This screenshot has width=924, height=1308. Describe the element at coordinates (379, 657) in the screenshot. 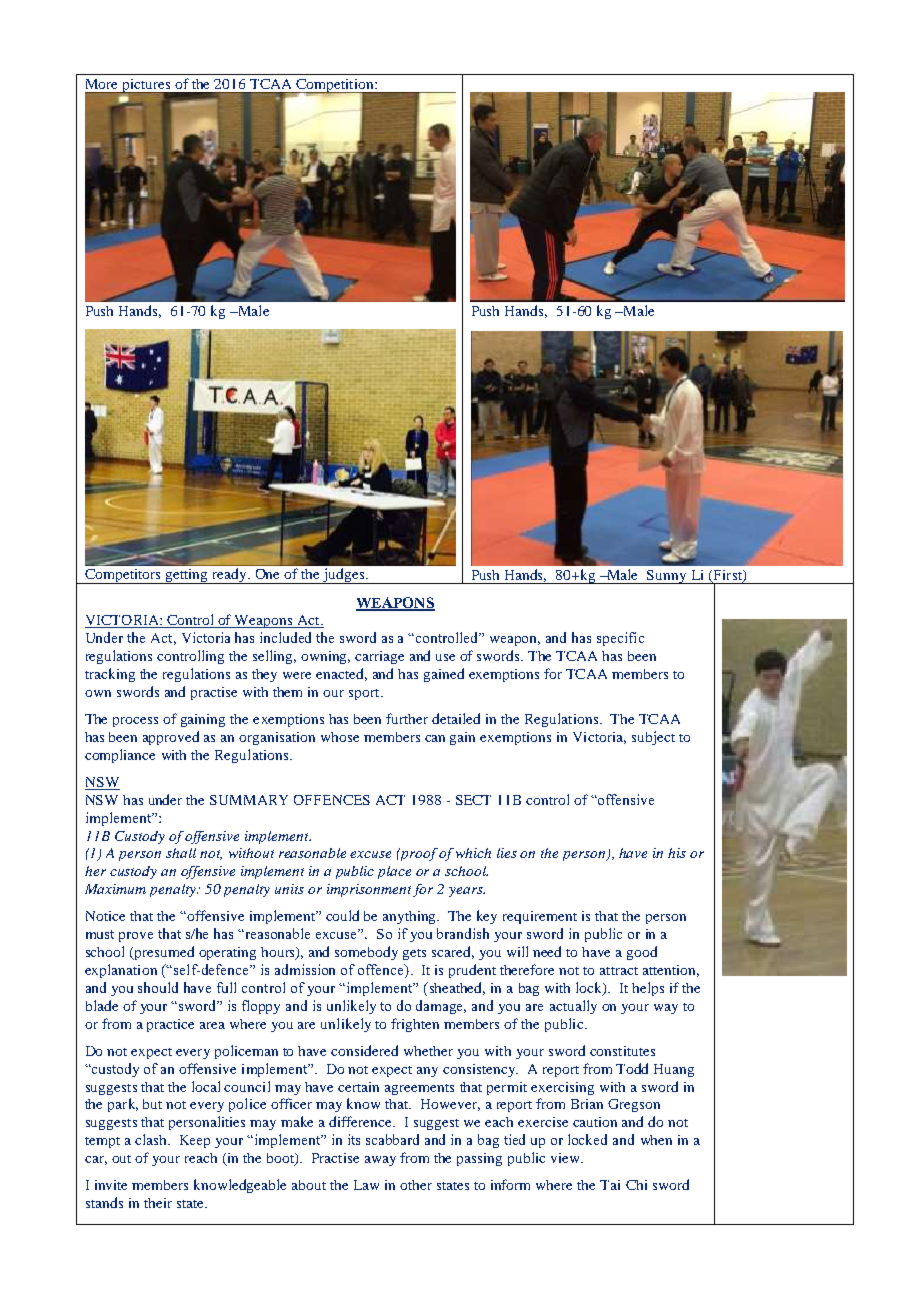

I see `carriage` at that location.
